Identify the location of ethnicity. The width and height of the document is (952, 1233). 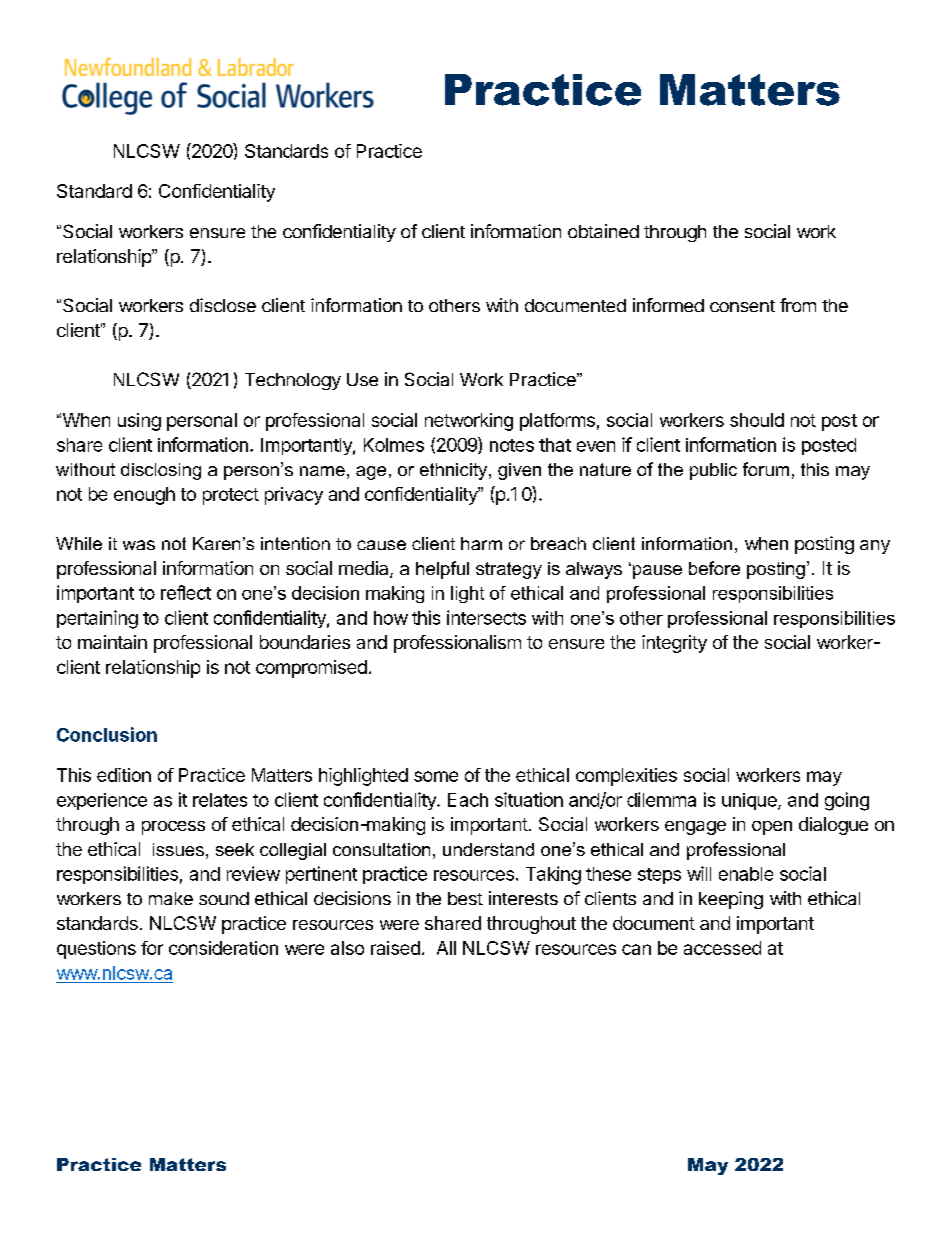
(455, 471).
